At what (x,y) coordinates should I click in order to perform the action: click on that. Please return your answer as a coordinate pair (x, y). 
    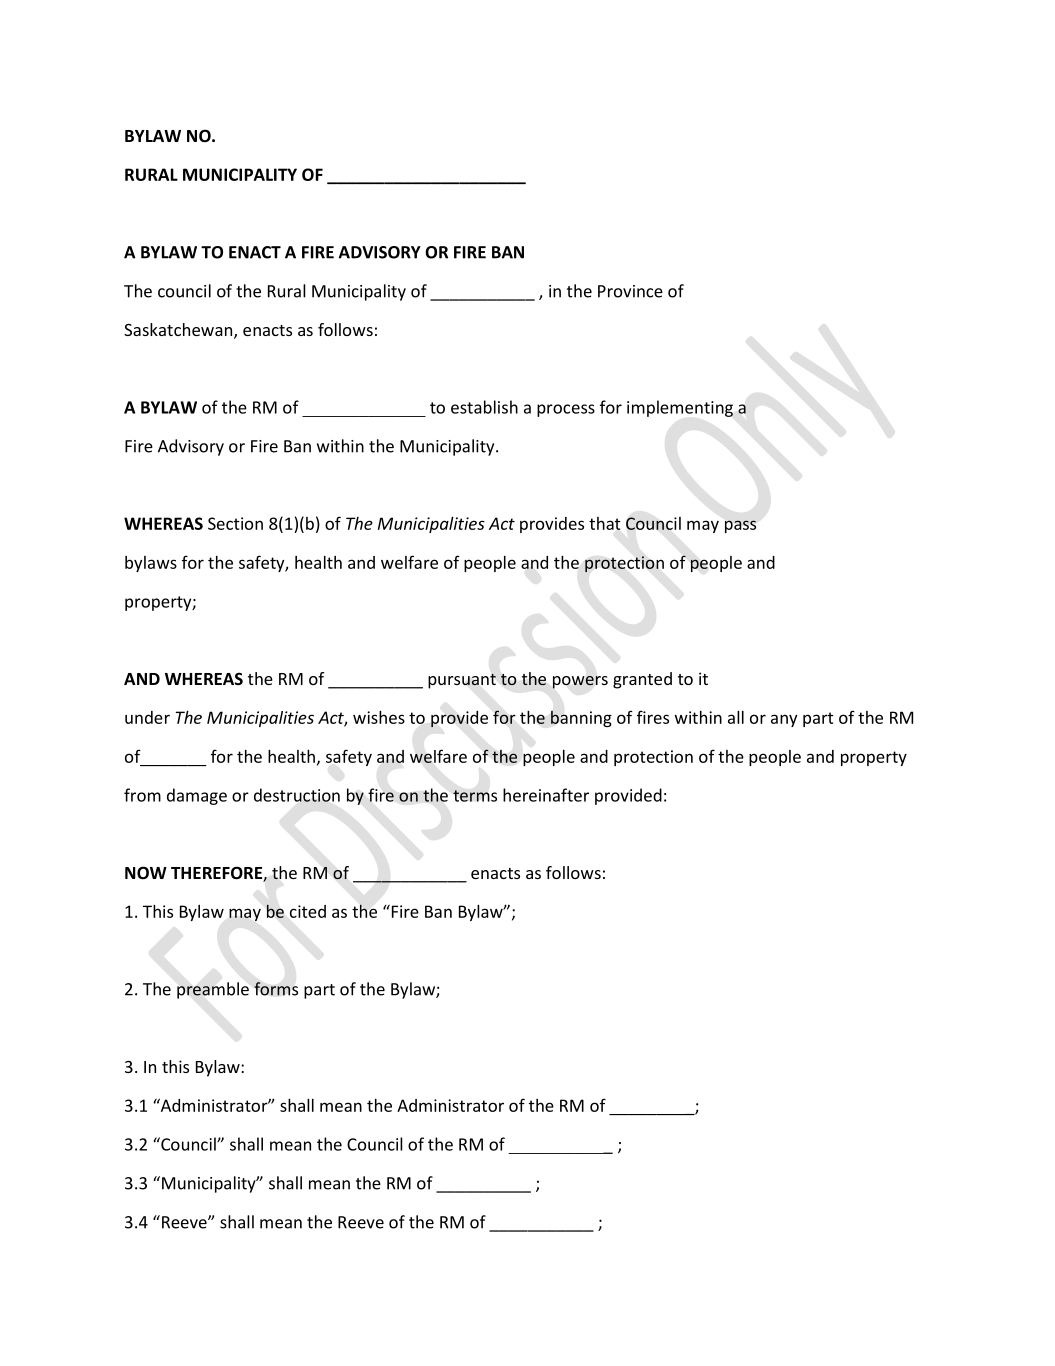
    Looking at the image, I should click on (605, 523).
